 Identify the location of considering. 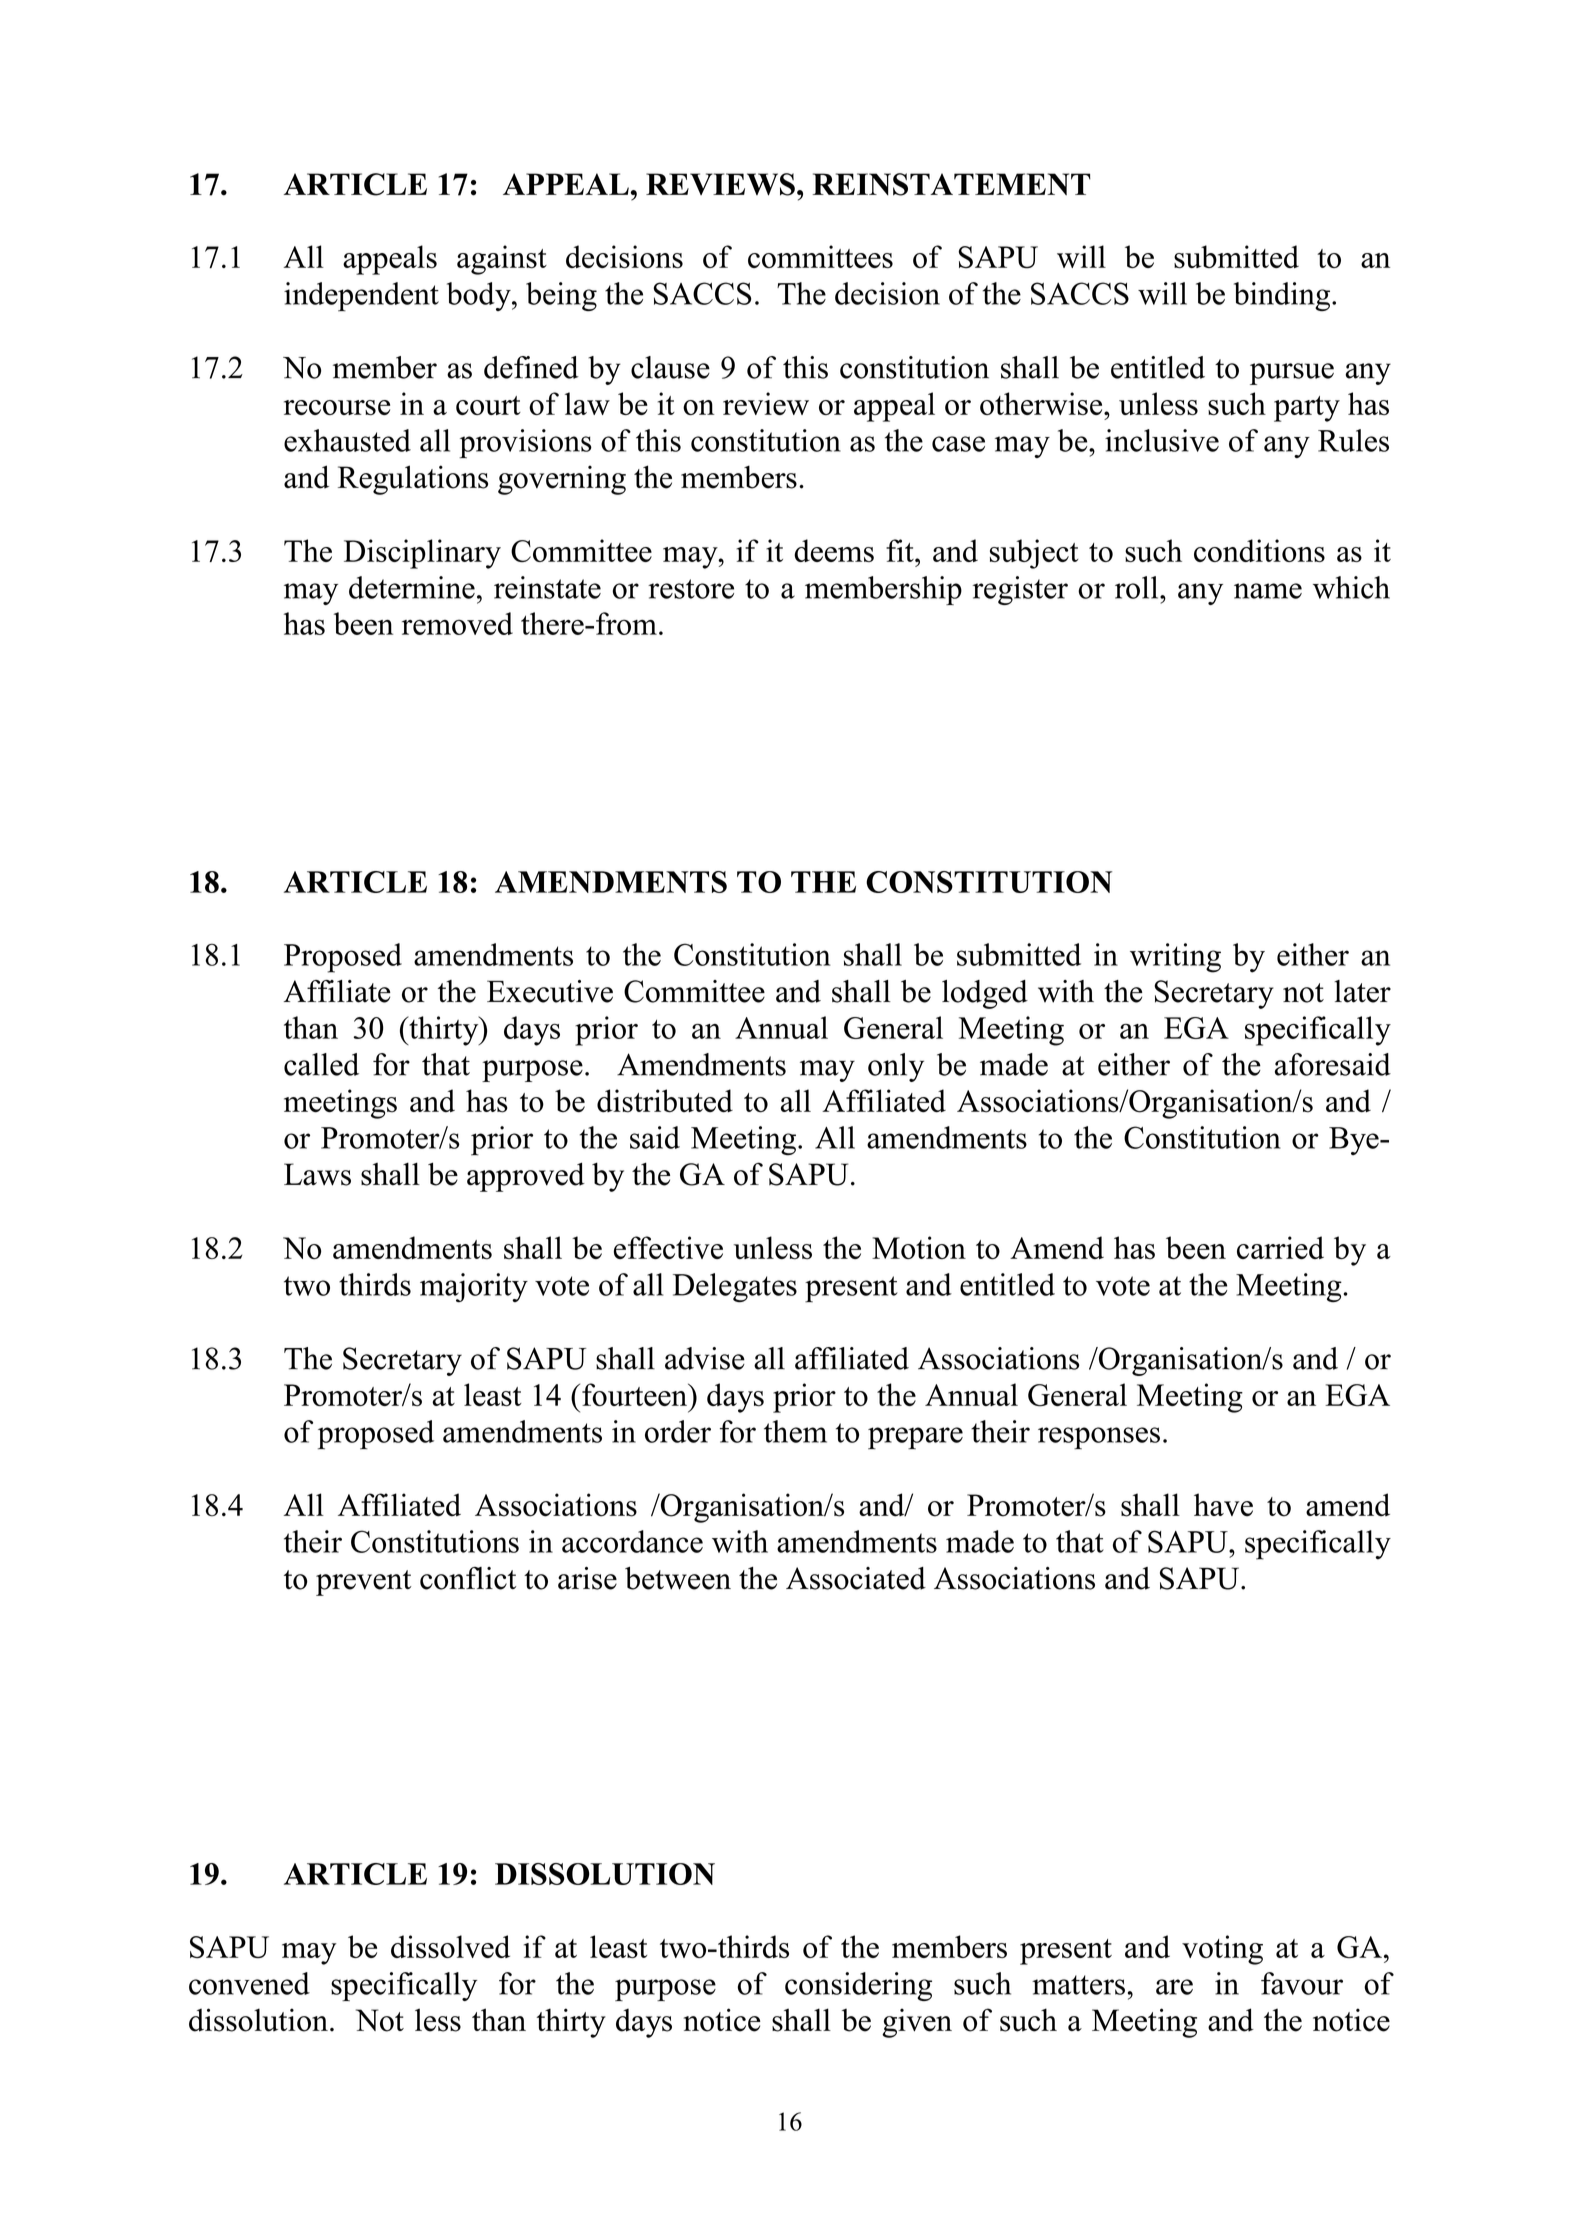
(858, 1986).
